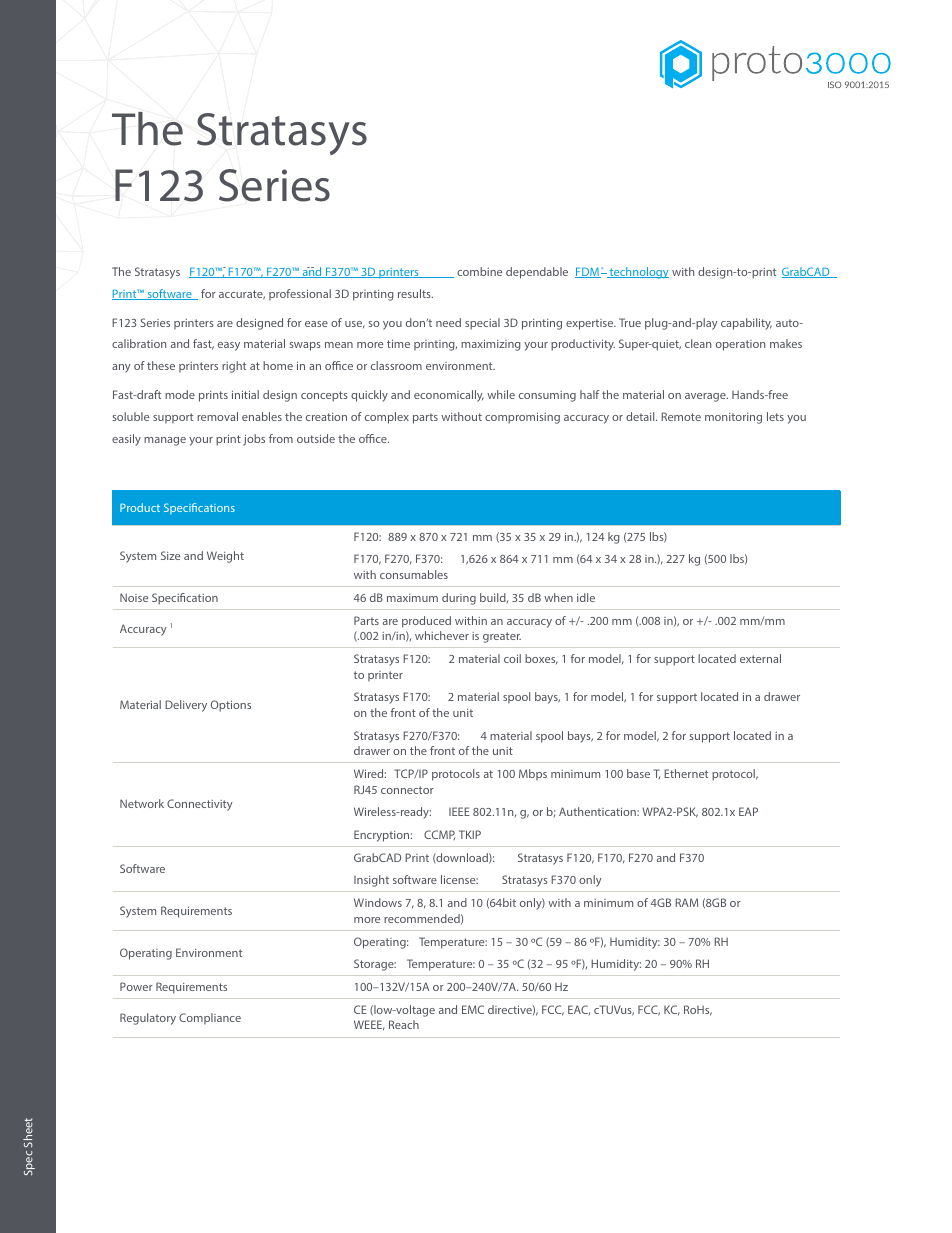 The image size is (952, 1233). I want to click on Compliance, so click(210, 1018).
